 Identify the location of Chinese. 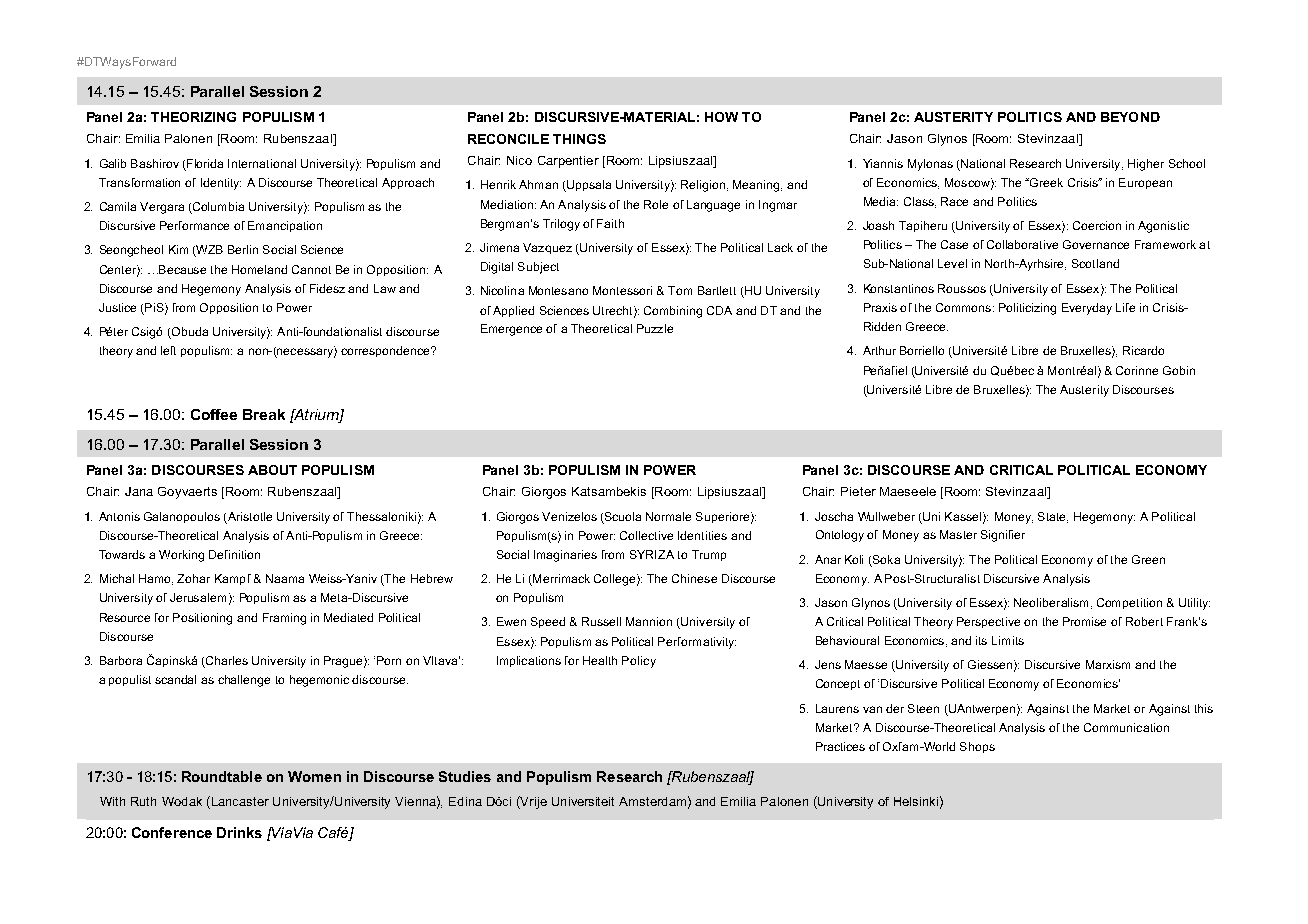
(694, 578).
